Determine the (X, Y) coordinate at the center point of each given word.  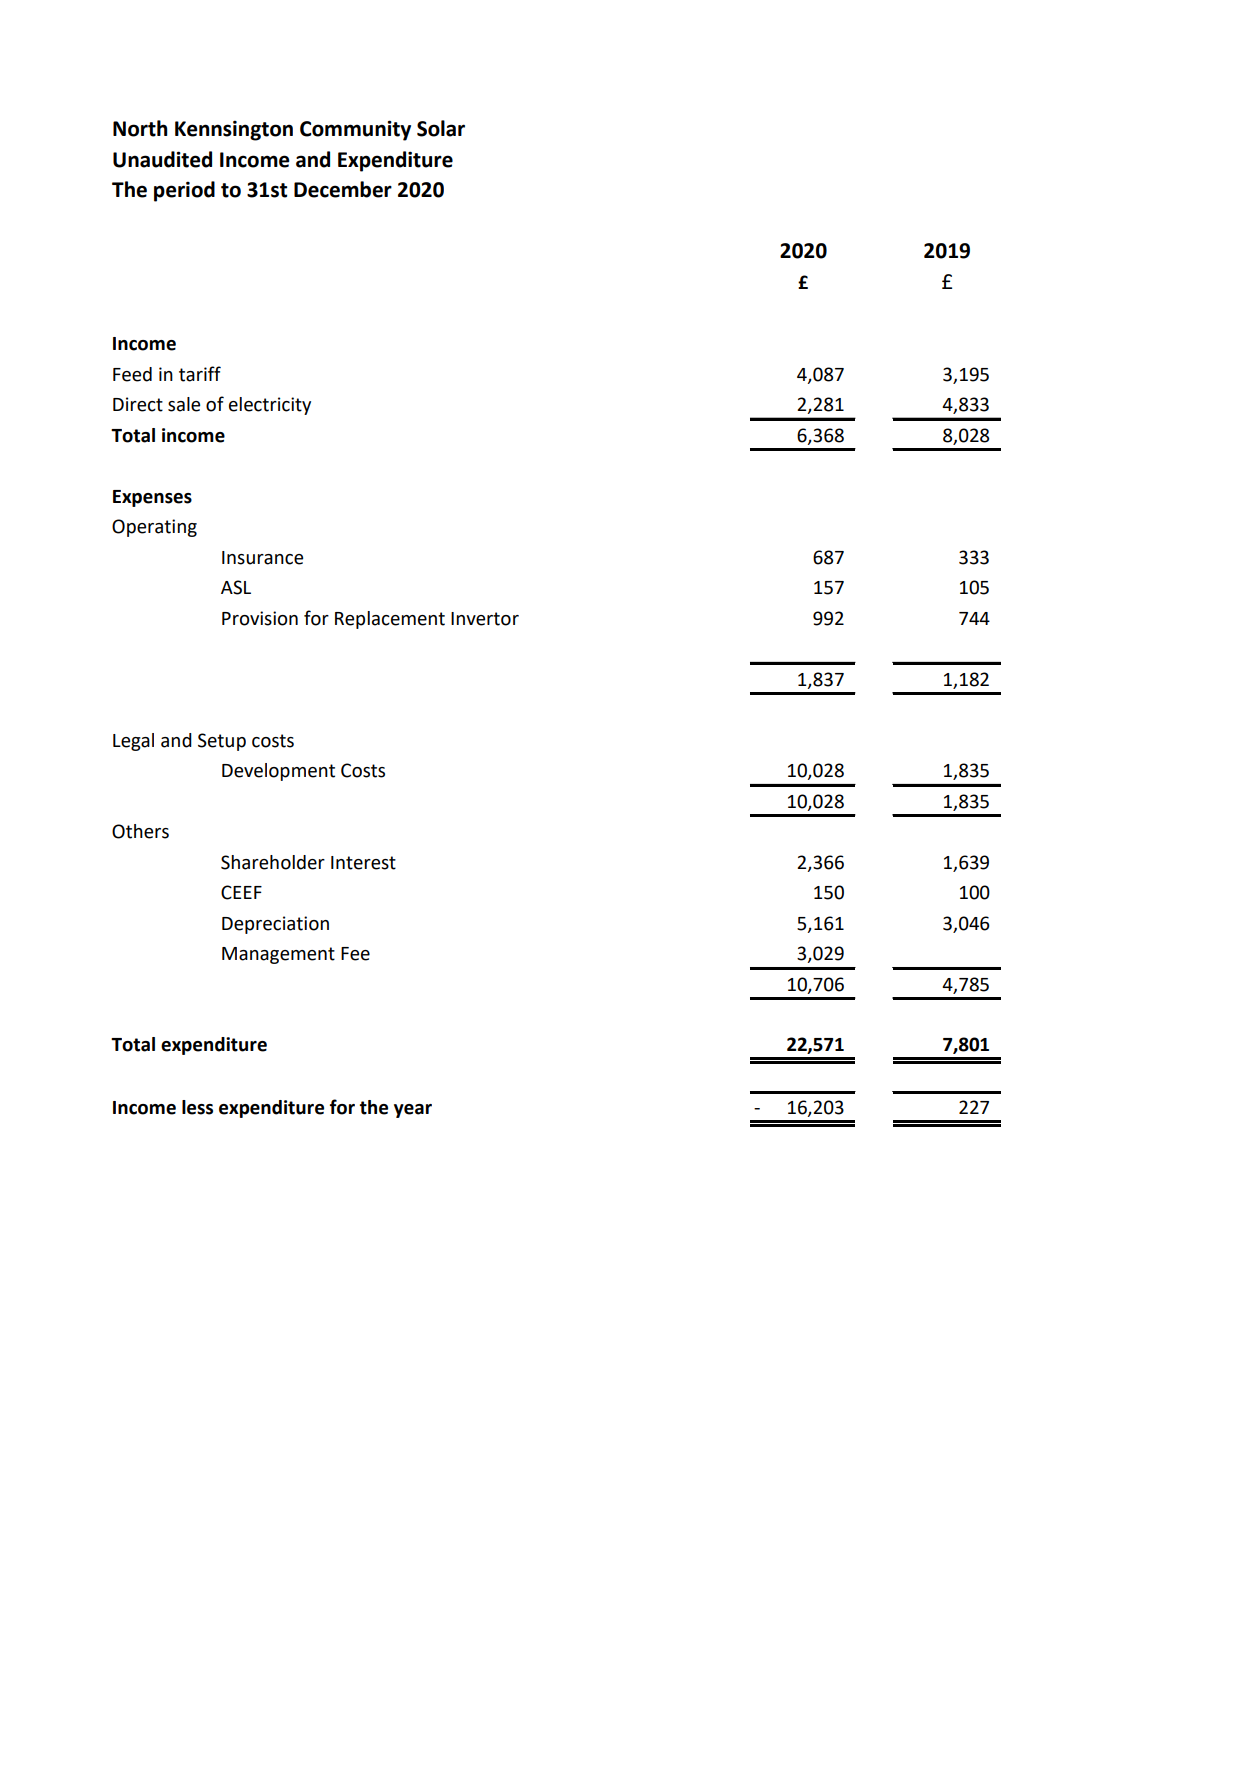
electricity (270, 406)
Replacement (390, 620)
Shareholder (273, 862)
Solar (441, 128)
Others (140, 831)
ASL (236, 587)
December (343, 189)
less (197, 1107)
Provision (260, 618)
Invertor (485, 619)
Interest (363, 863)
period (184, 191)
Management (278, 955)
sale (184, 404)
